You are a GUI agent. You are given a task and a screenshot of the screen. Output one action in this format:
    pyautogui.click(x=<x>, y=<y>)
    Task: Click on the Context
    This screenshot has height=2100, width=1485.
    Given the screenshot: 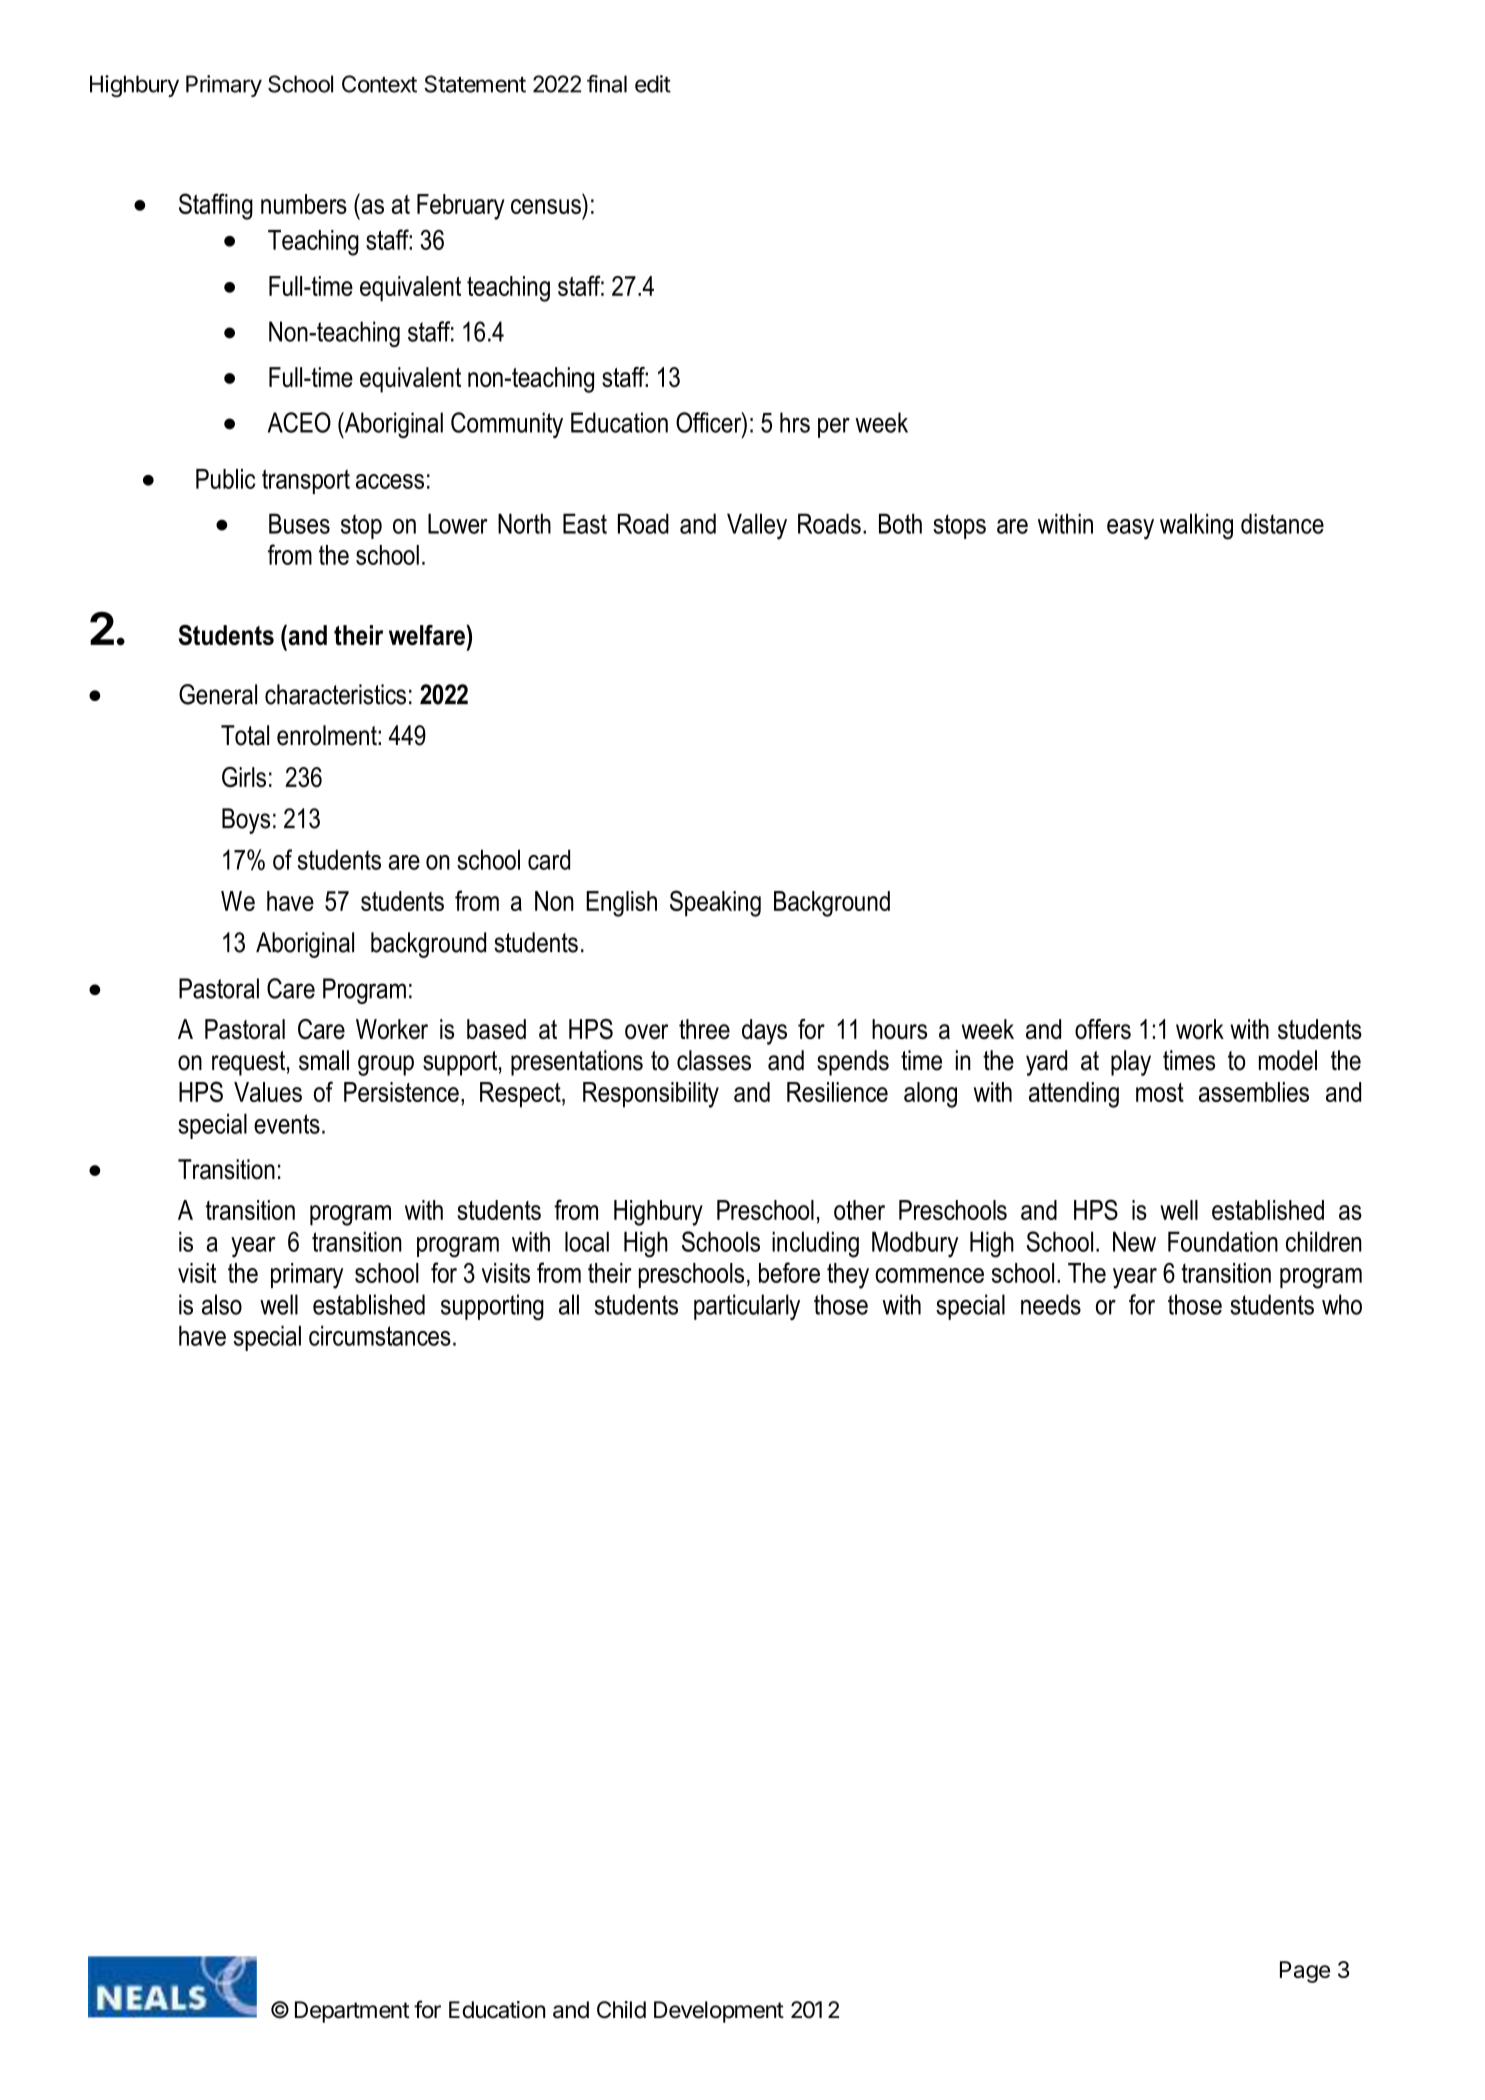 What is the action you would take?
    pyautogui.click(x=379, y=84)
